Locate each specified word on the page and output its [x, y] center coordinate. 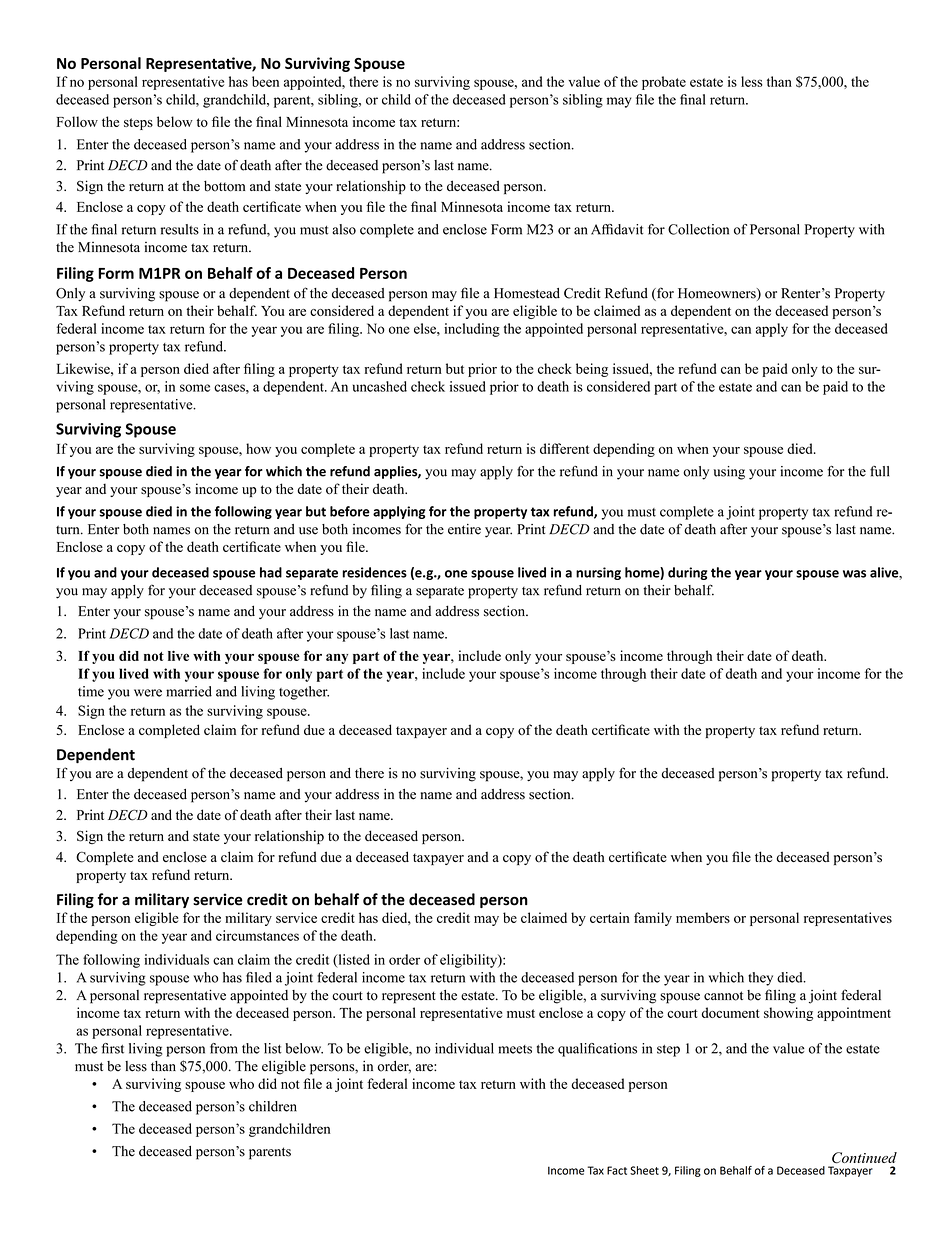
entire [464, 529]
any [337, 658]
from [224, 1048]
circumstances [257, 935]
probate [664, 83]
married [189, 691]
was [854, 574]
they [760, 979]
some [195, 388]
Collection [698, 229]
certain [609, 917]
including [472, 330]
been [265, 81]
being [592, 370]
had [271, 572]
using [729, 473]
